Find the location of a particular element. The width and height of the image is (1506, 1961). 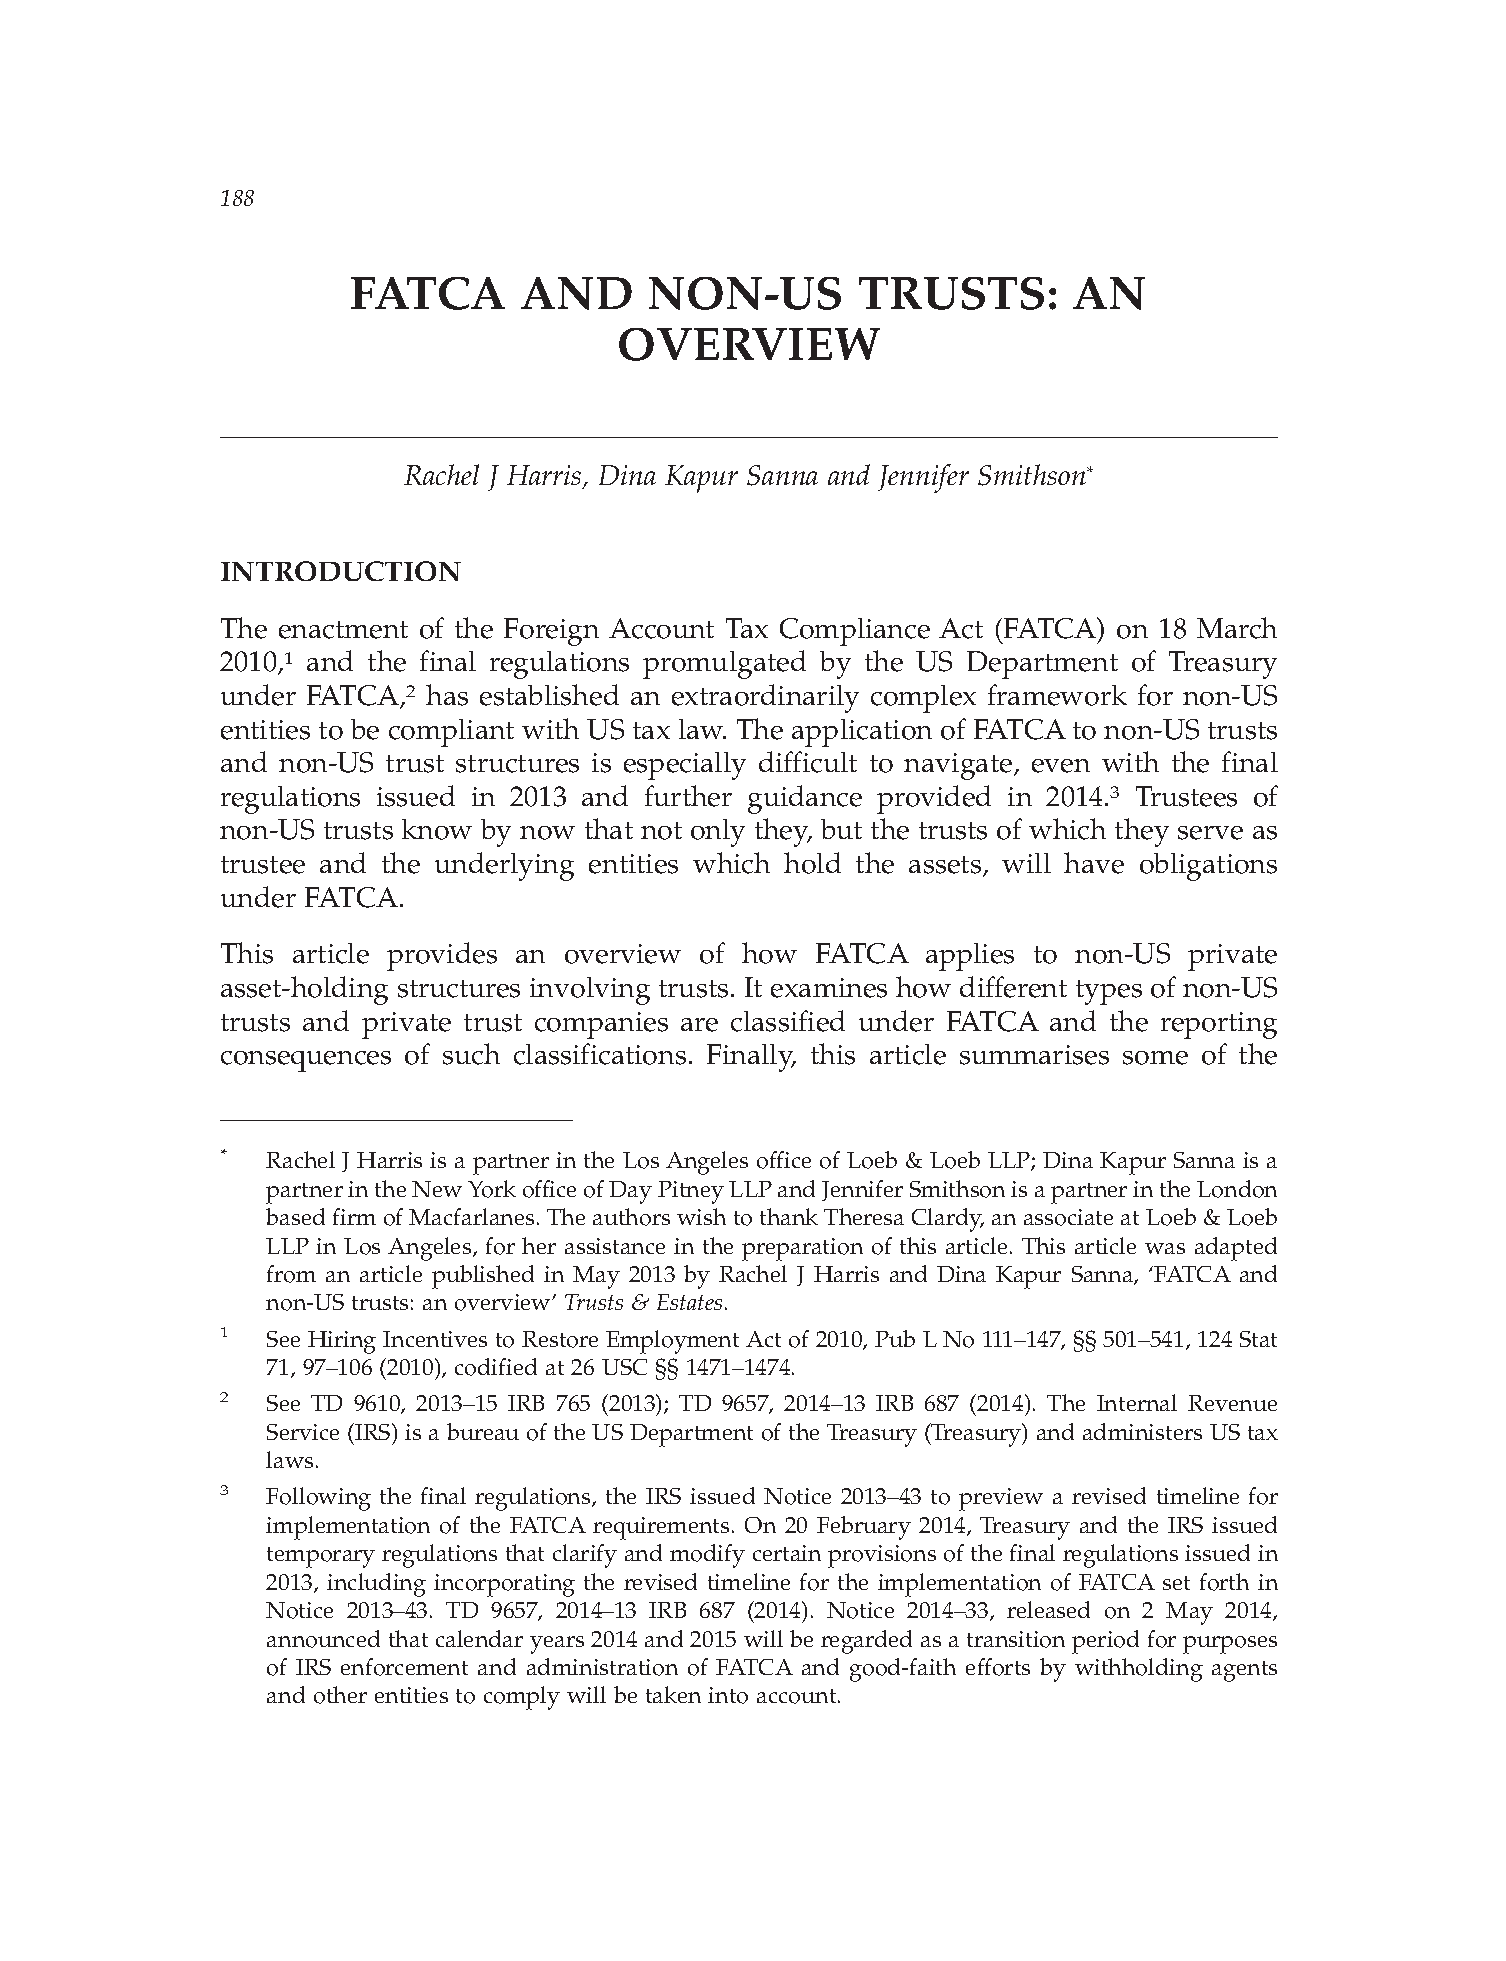

preparation is located at coordinates (802, 1249).
